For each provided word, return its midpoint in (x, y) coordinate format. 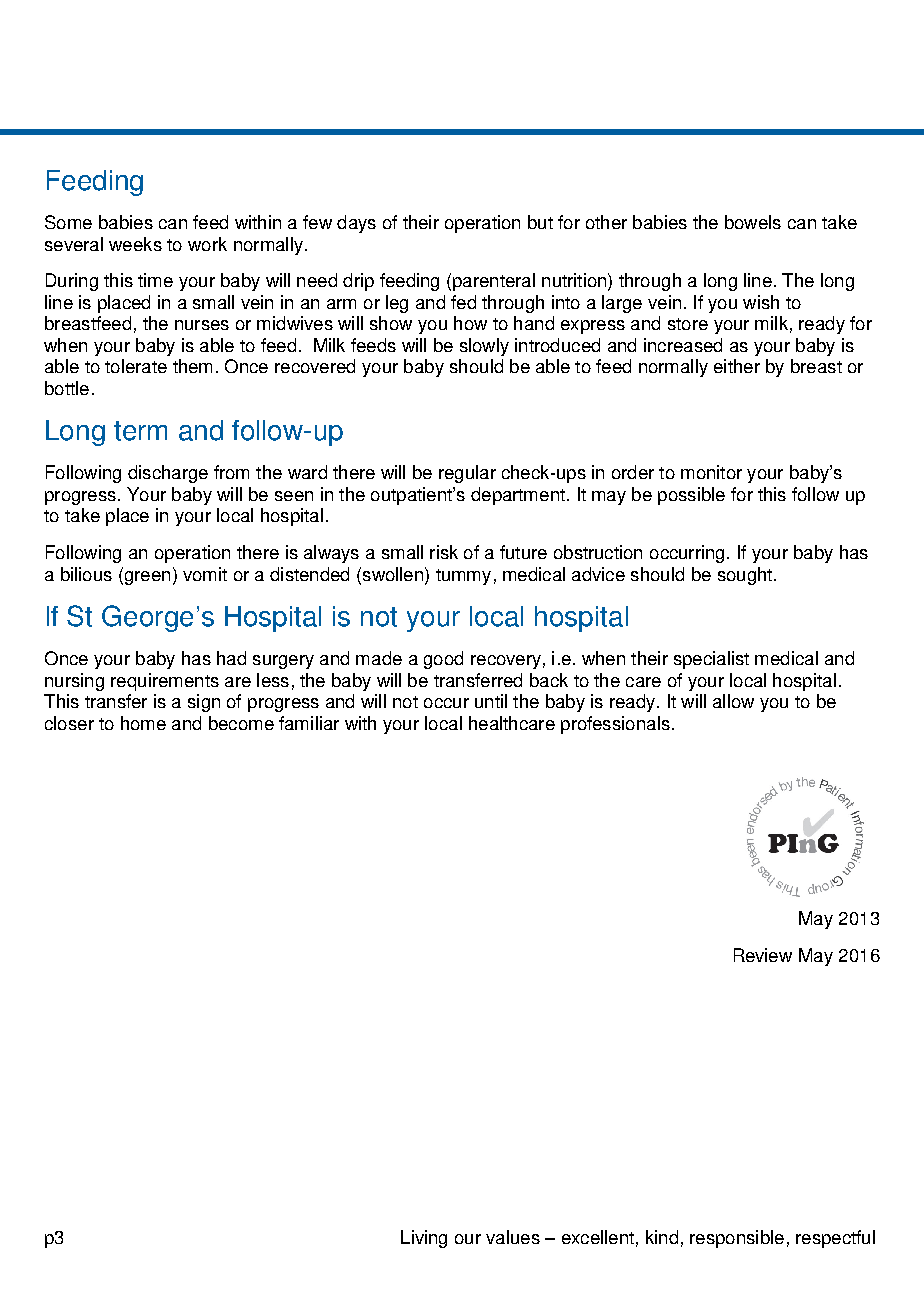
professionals (615, 725)
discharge (168, 474)
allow (733, 701)
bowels (753, 222)
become (241, 723)
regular (467, 474)
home (143, 723)
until (491, 701)
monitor (711, 472)
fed (463, 302)
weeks (135, 244)
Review (763, 955)
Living (424, 1239)
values (513, 1237)
